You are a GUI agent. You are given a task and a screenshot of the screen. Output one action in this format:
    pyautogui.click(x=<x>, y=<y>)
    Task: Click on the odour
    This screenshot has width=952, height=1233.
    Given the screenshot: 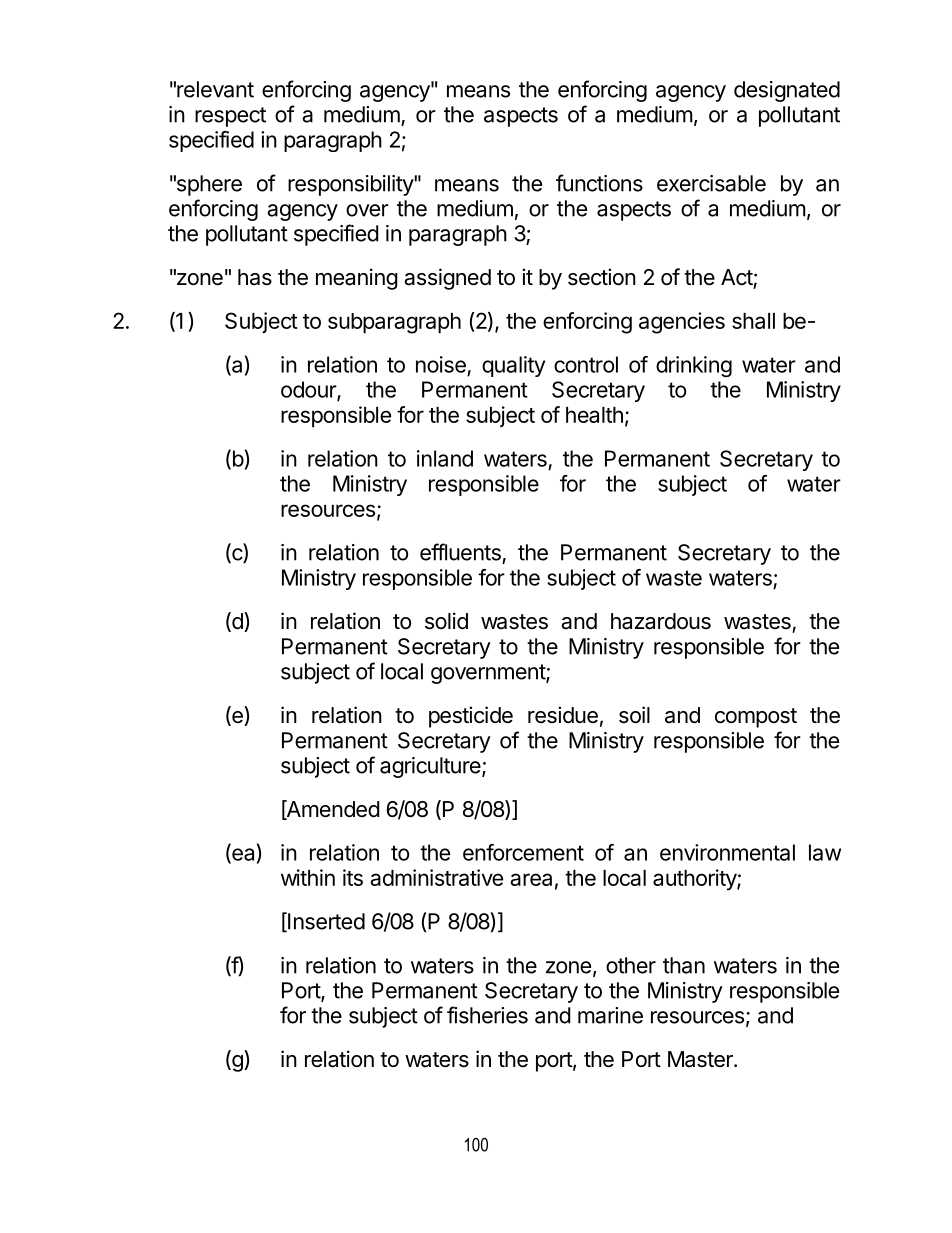 What is the action you would take?
    pyautogui.click(x=309, y=390)
